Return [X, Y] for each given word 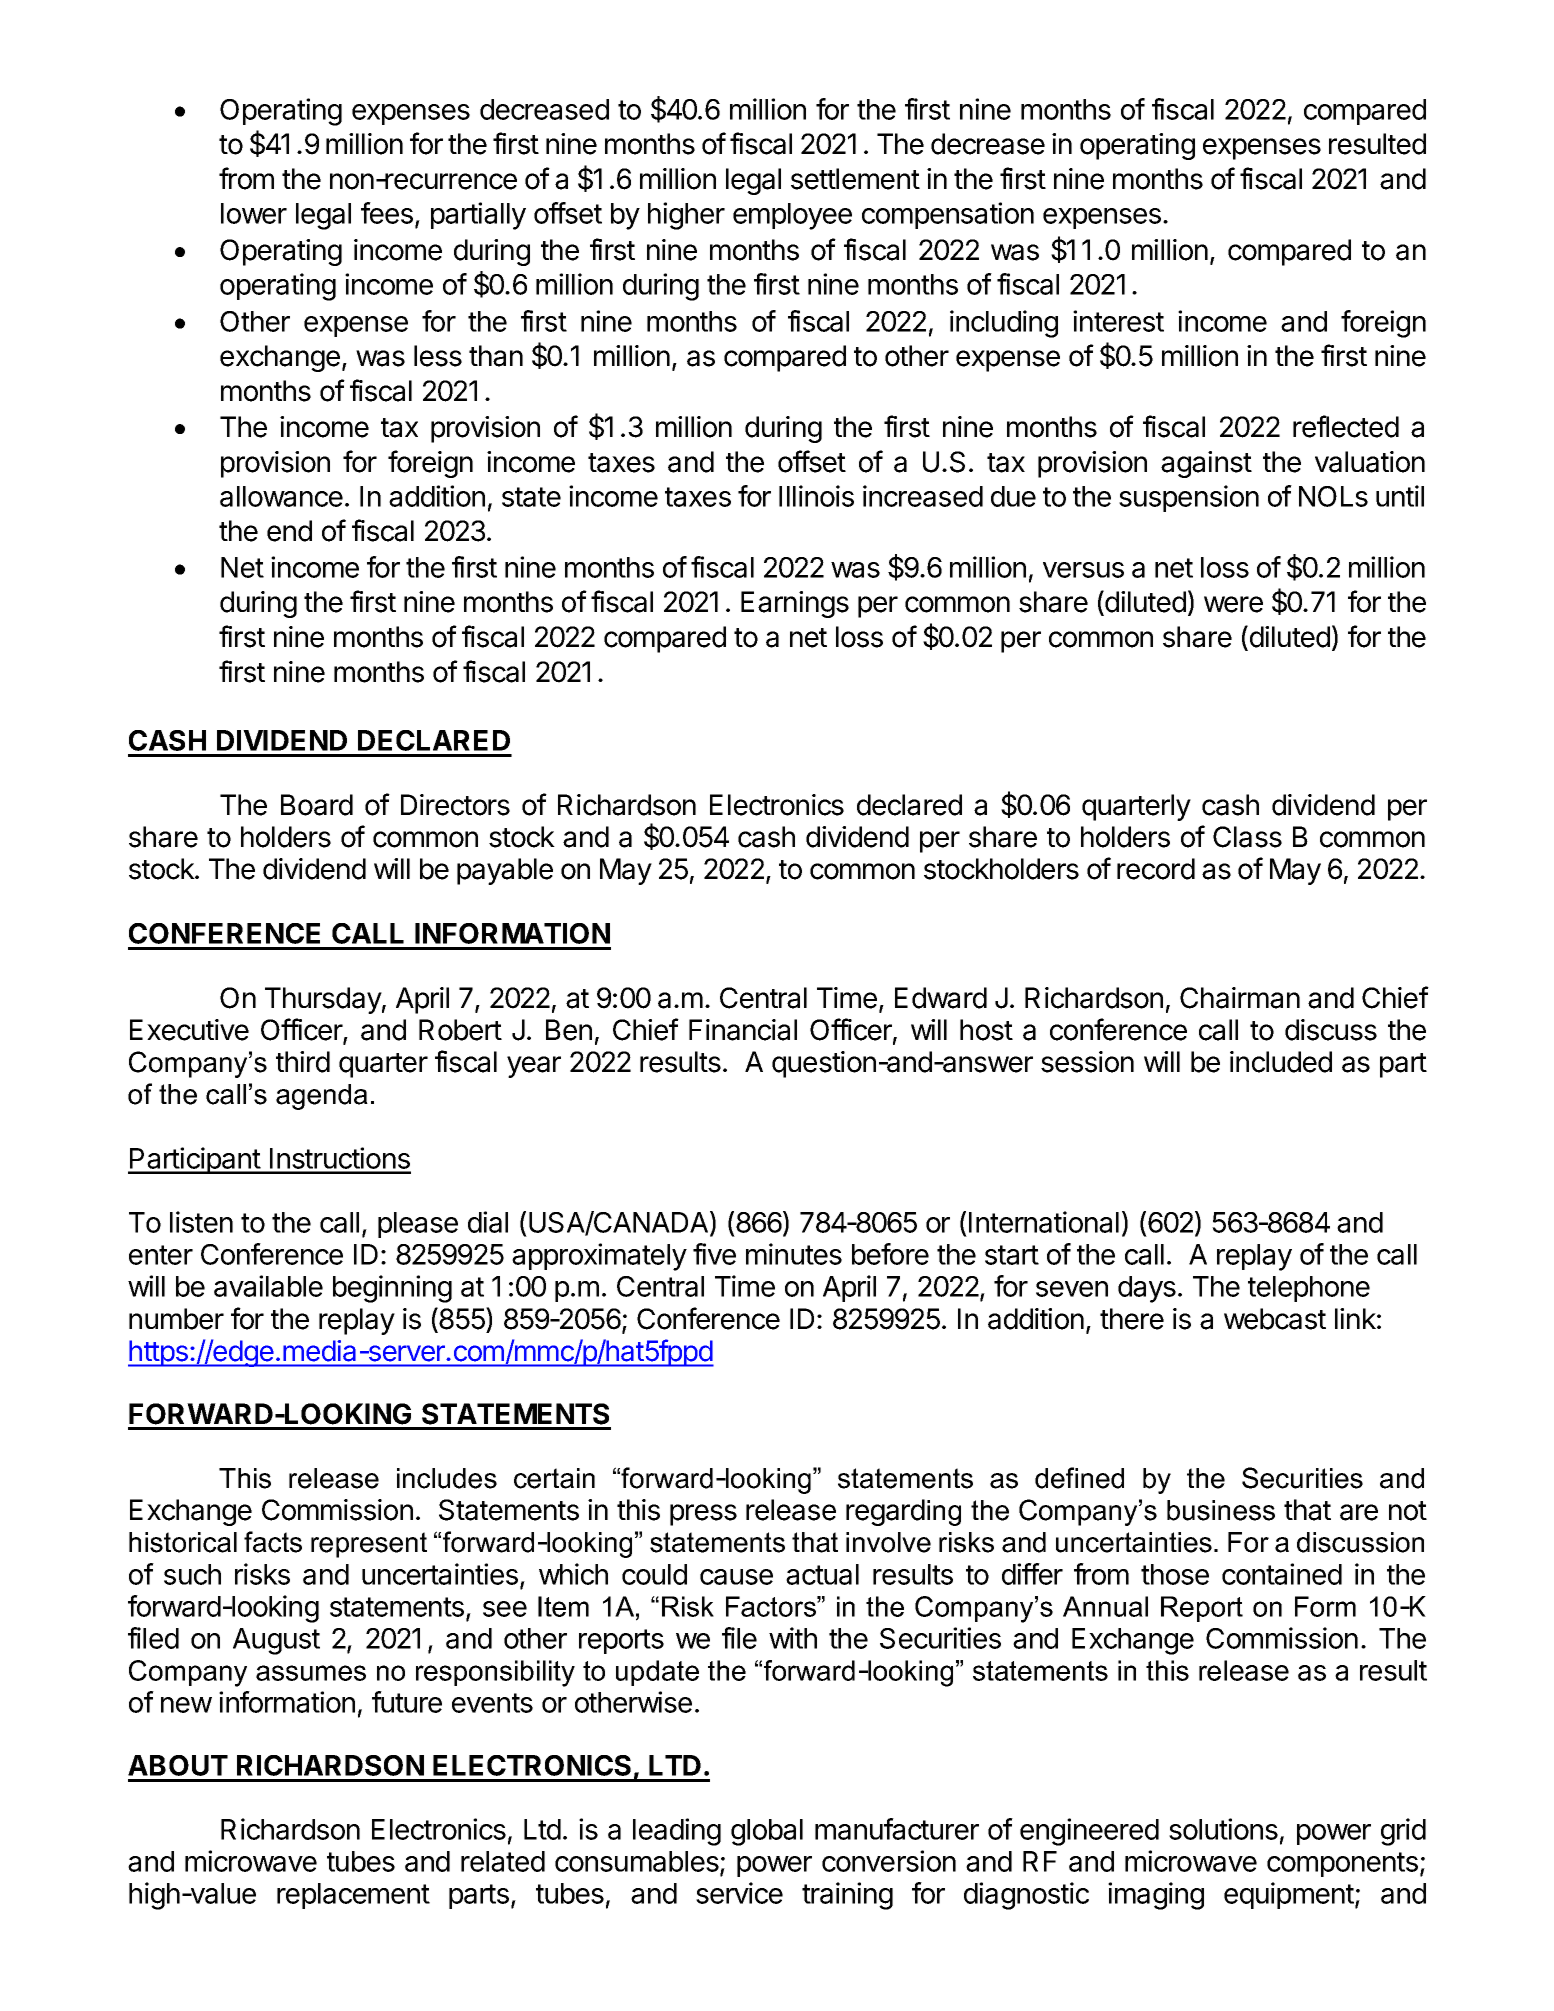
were [1233, 604]
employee [792, 216]
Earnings [795, 604]
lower [254, 213]
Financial [743, 1030]
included [1281, 1062]
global [767, 1832]
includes [447, 1478]
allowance [281, 496]
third [303, 1062]
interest [1118, 321]
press [703, 1515]
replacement [353, 1896]
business [1221, 1510]
